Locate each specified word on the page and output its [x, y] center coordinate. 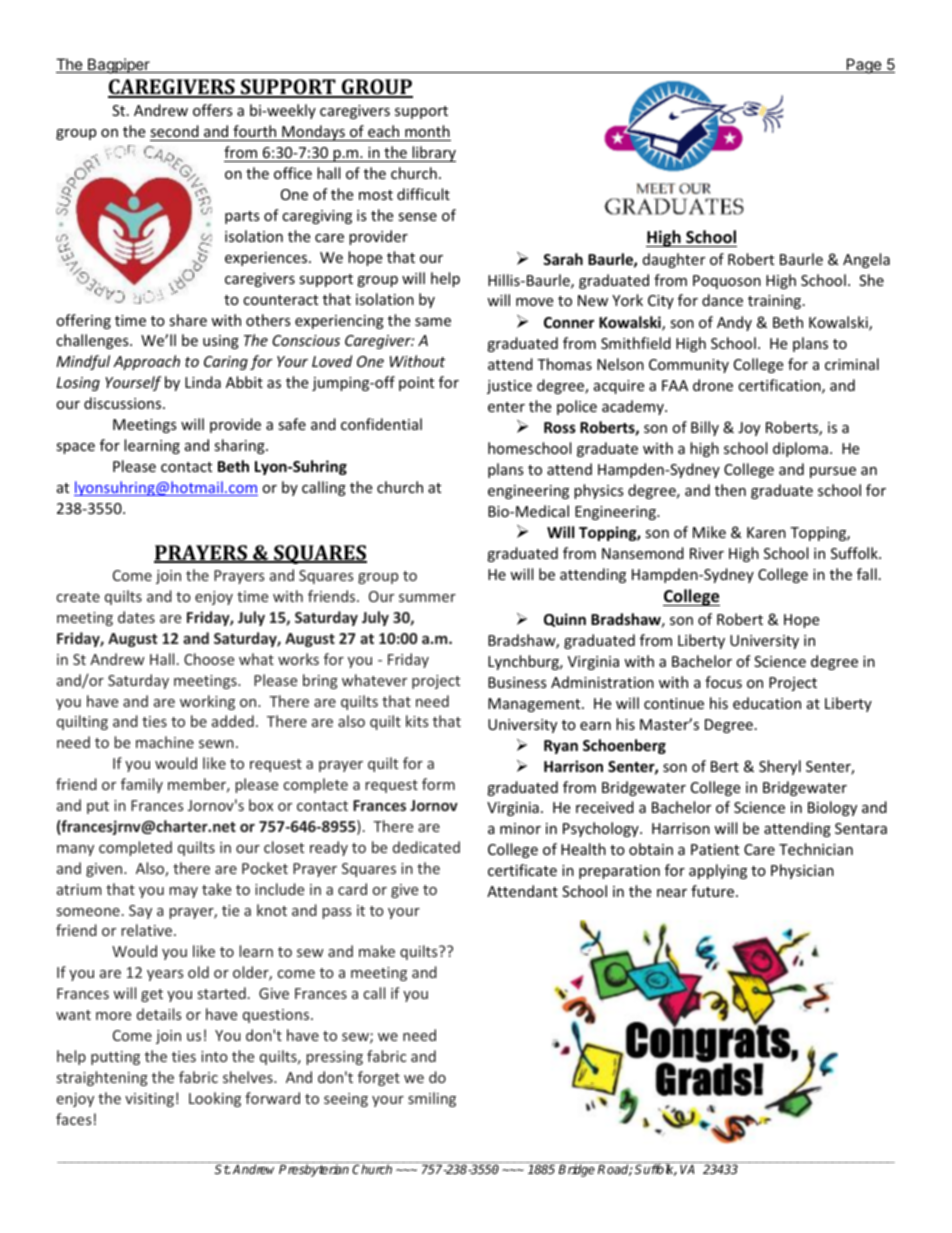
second [174, 131]
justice [509, 387]
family [142, 785]
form [438, 784]
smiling [432, 1099]
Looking [215, 1099]
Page [864, 66]
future [712, 891]
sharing [240, 446]
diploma [800, 449]
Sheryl [780, 767]
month [427, 131]
